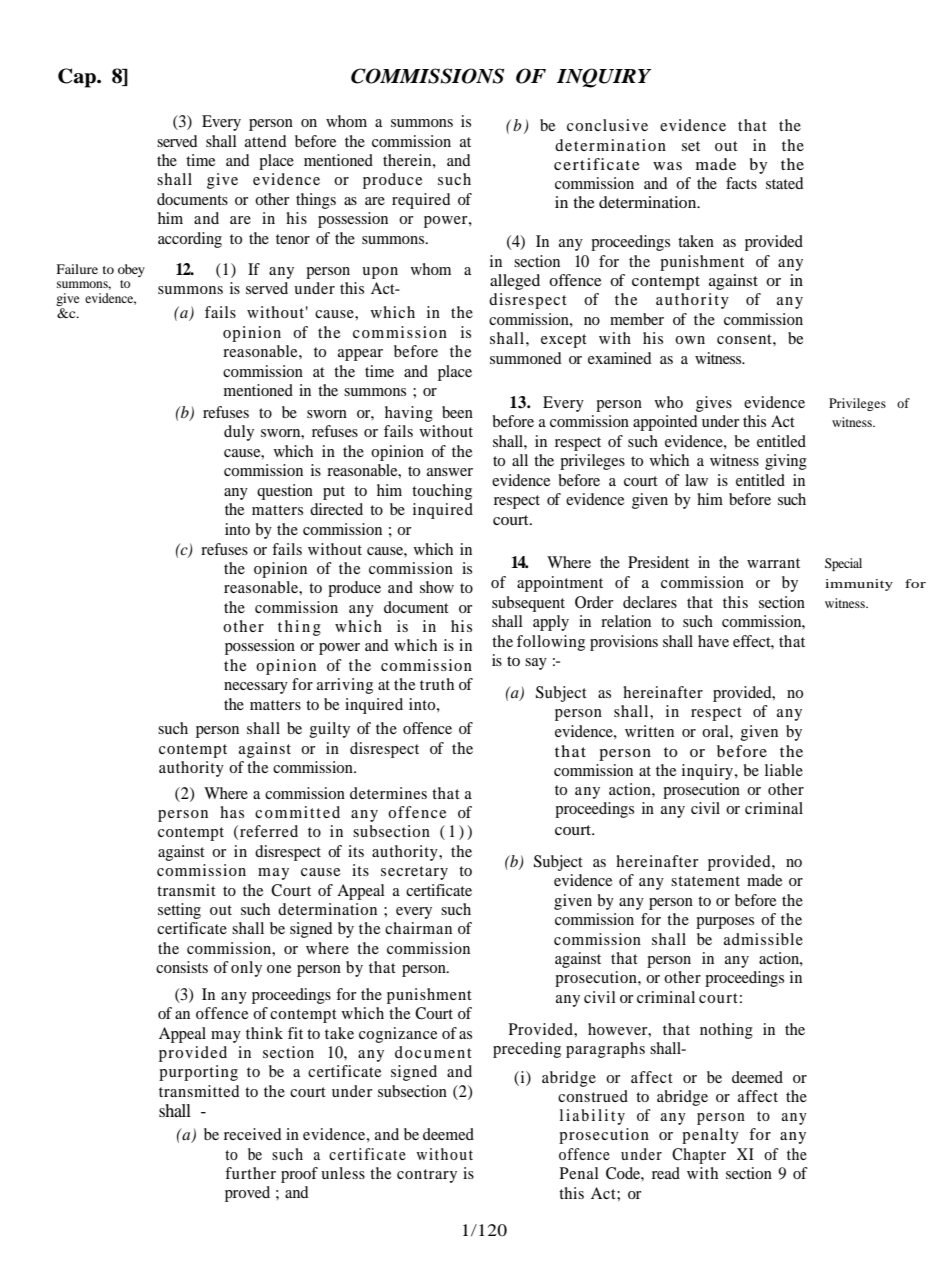 The height and width of the document is (1288, 948). I want to click on necessary, so click(256, 688).
